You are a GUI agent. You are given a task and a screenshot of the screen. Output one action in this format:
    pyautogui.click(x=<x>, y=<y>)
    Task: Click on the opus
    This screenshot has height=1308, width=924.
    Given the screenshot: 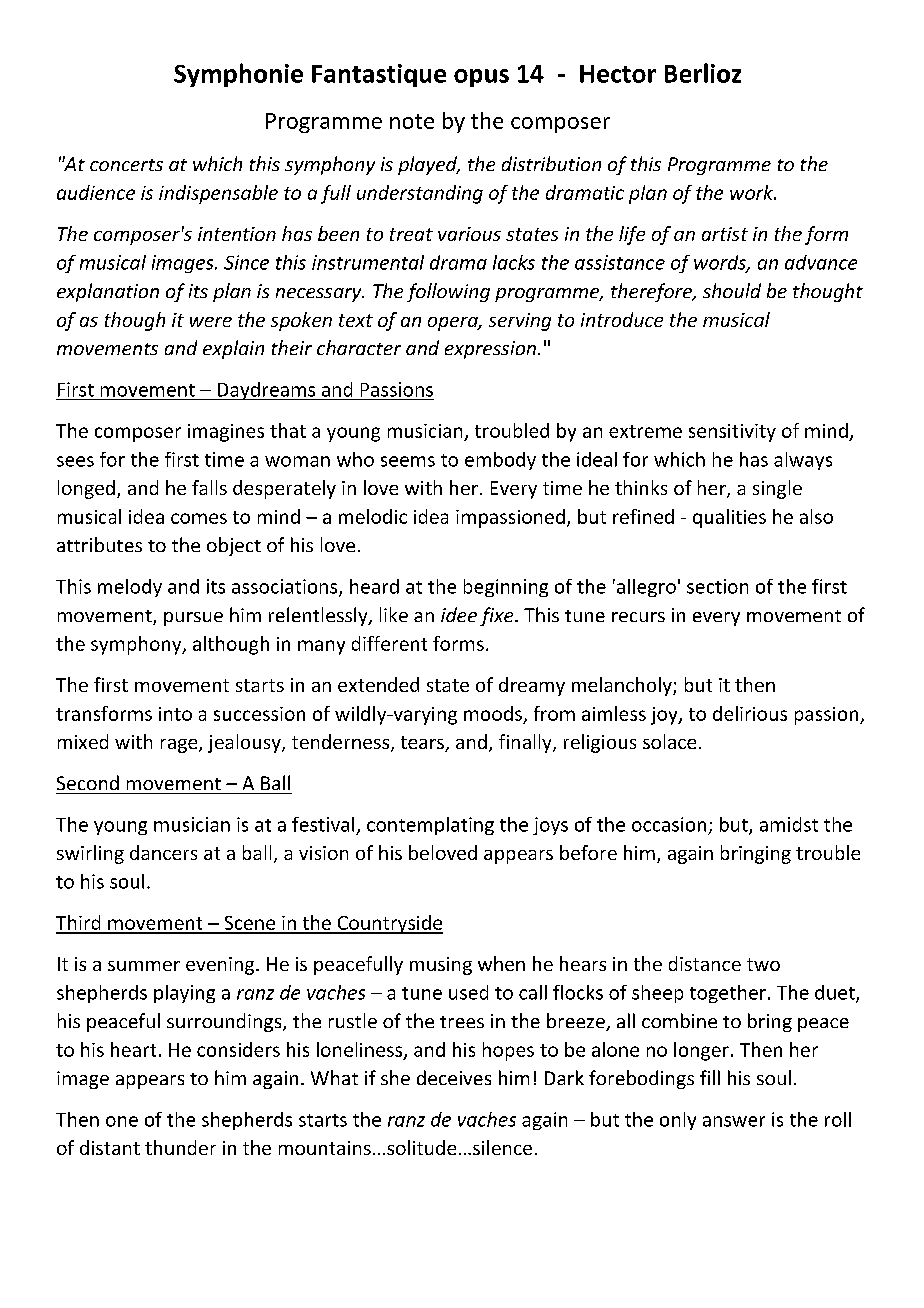 What is the action you would take?
    pyautogui.click(x=481, y=78)
